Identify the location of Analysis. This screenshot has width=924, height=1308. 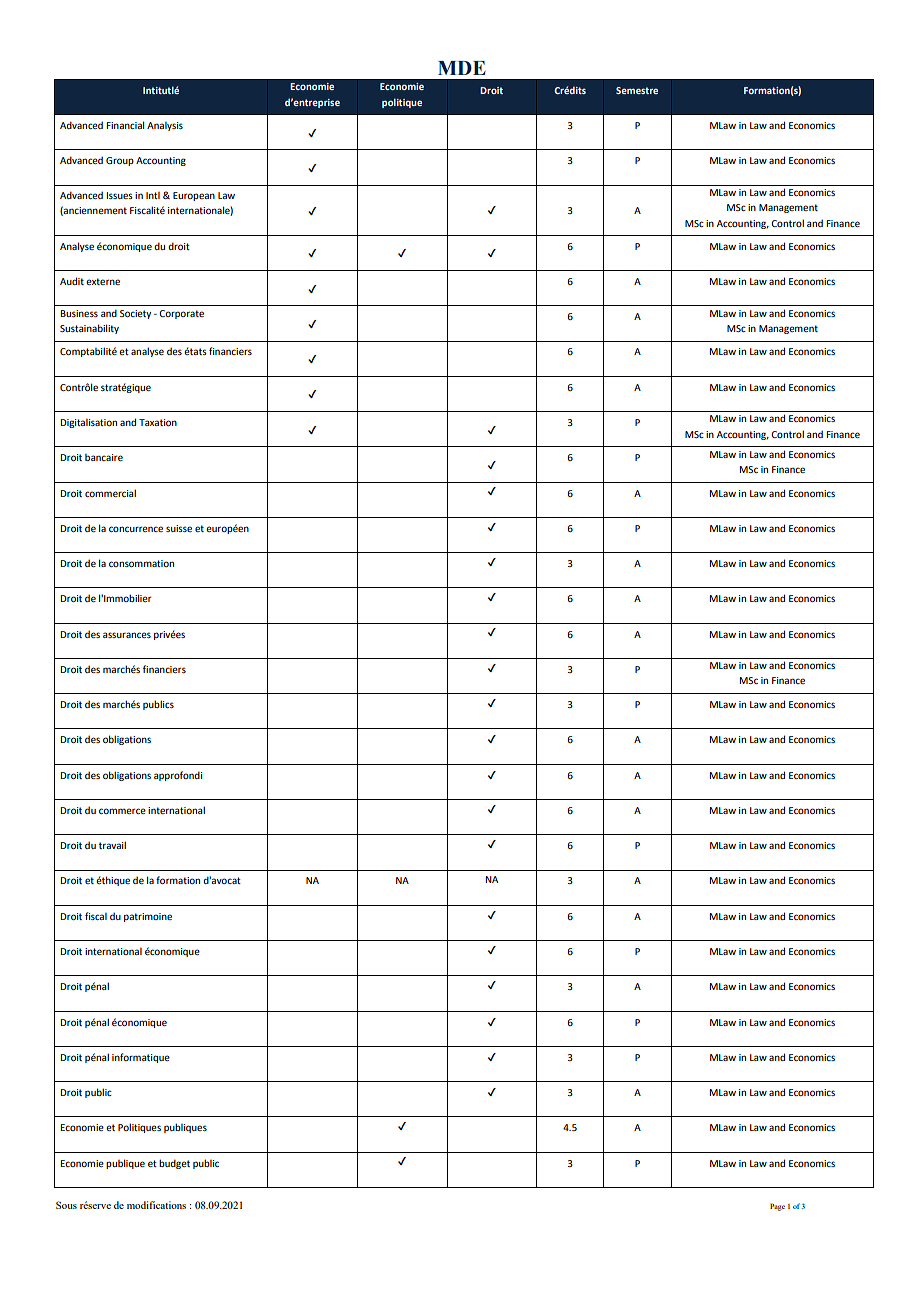
(165, 126).
